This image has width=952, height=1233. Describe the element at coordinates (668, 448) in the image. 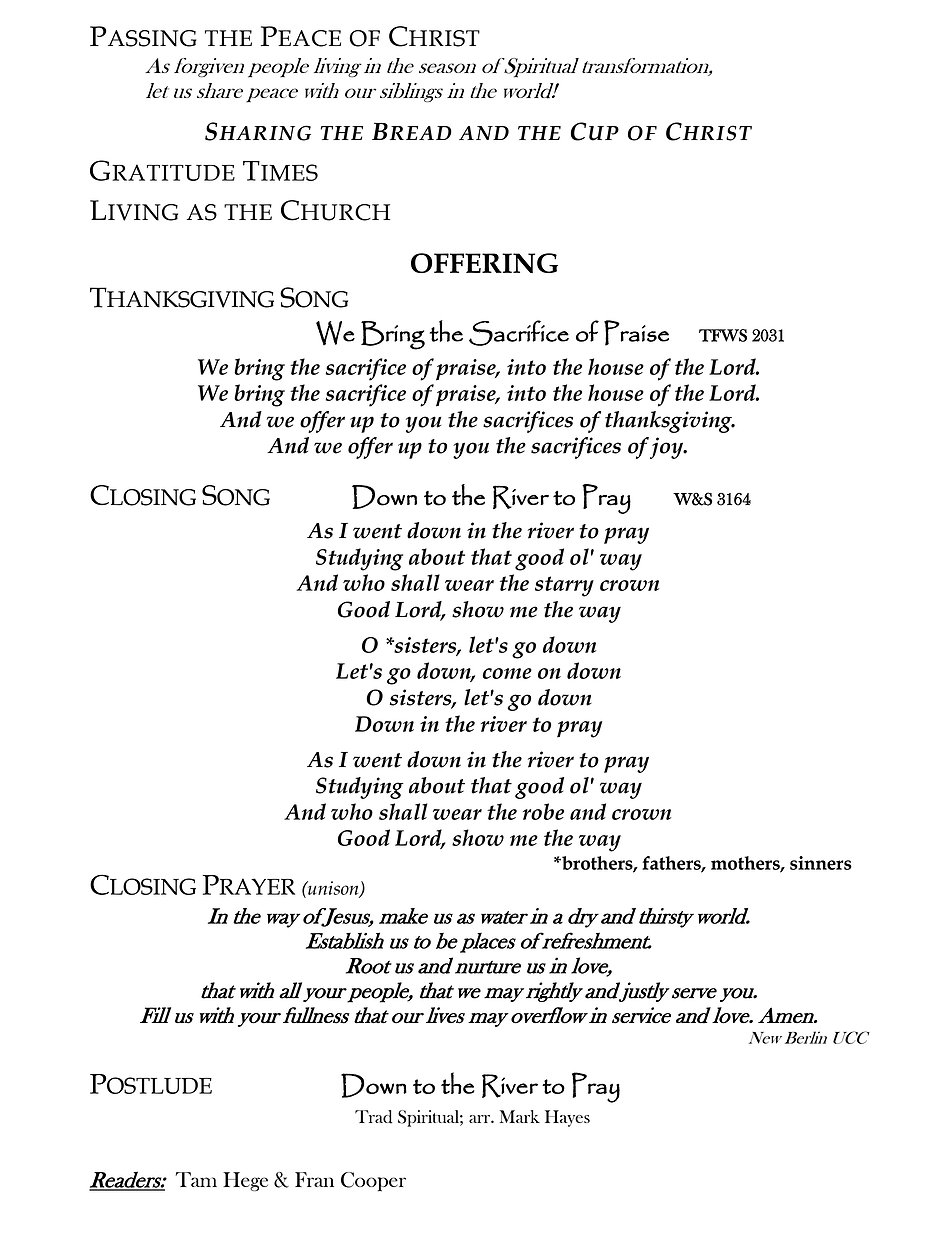

I see `joy` at that location.
